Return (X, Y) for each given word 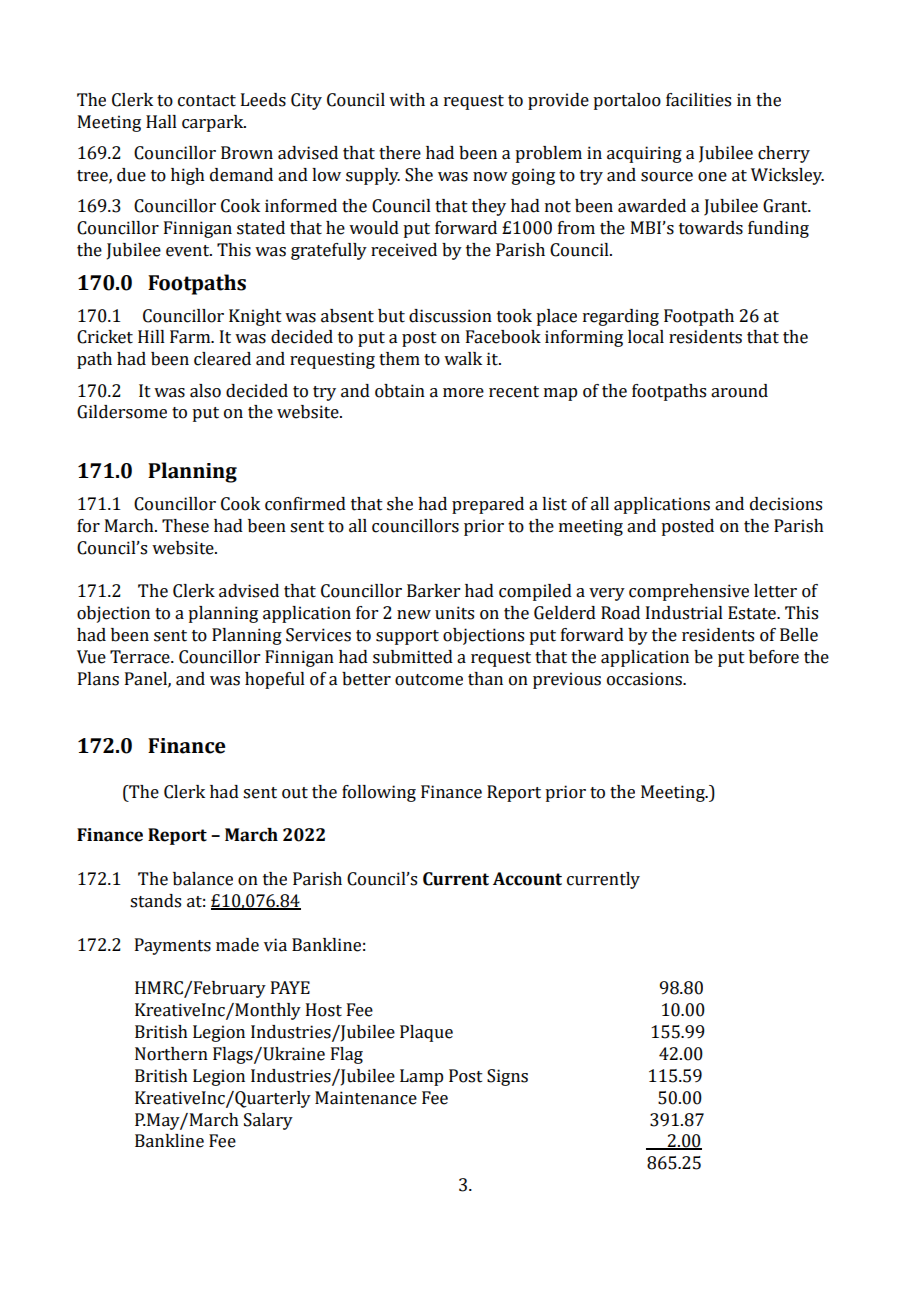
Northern (171, 1054)
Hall (161, 122)
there (400, 153)
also (205, 391)
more (463, 393)
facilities (698, 100)
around (739, 391)
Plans (98, 679)
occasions (645, 679)
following (379, 793)
